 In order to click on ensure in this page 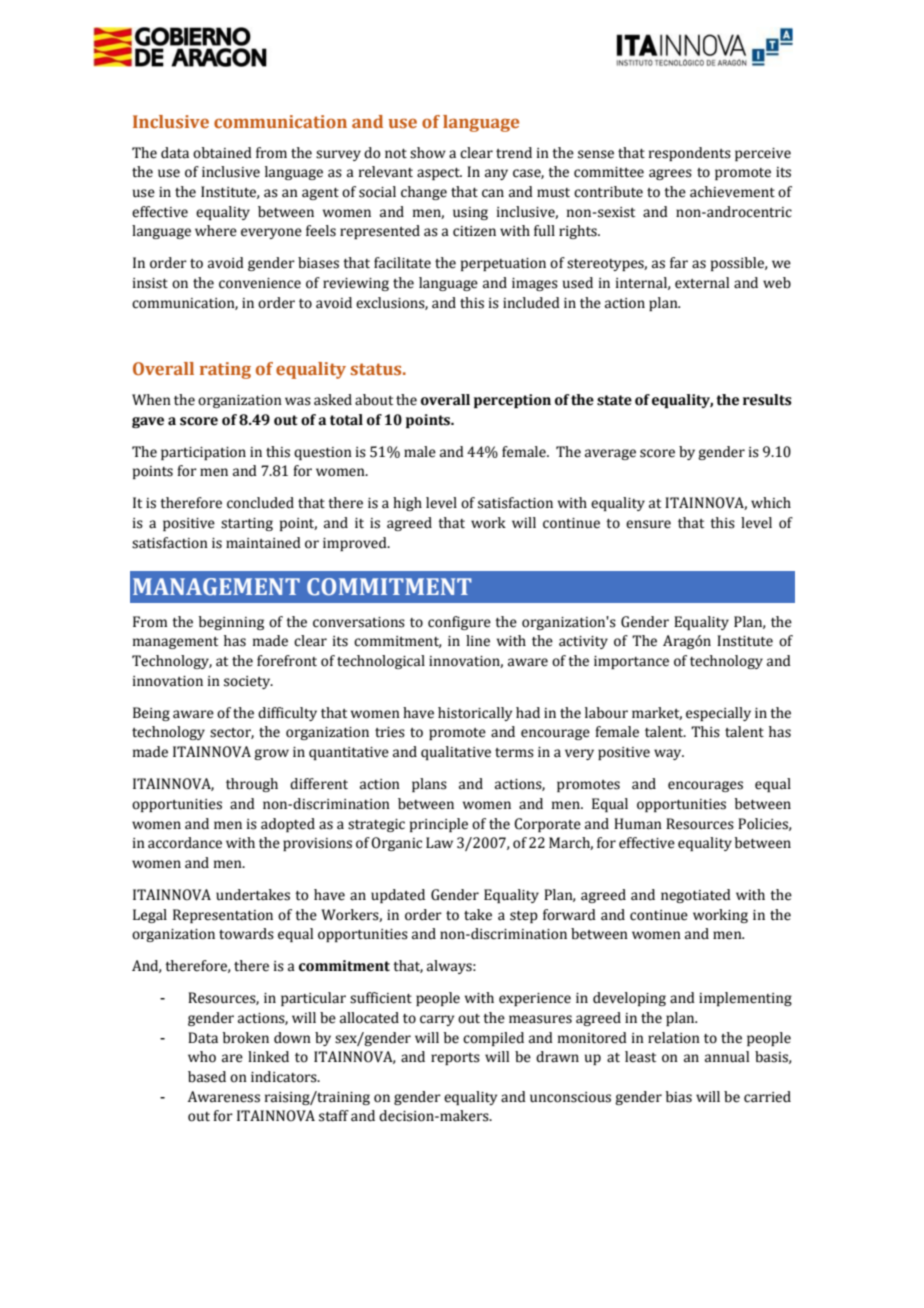, I will do `click(648, 524)`.
